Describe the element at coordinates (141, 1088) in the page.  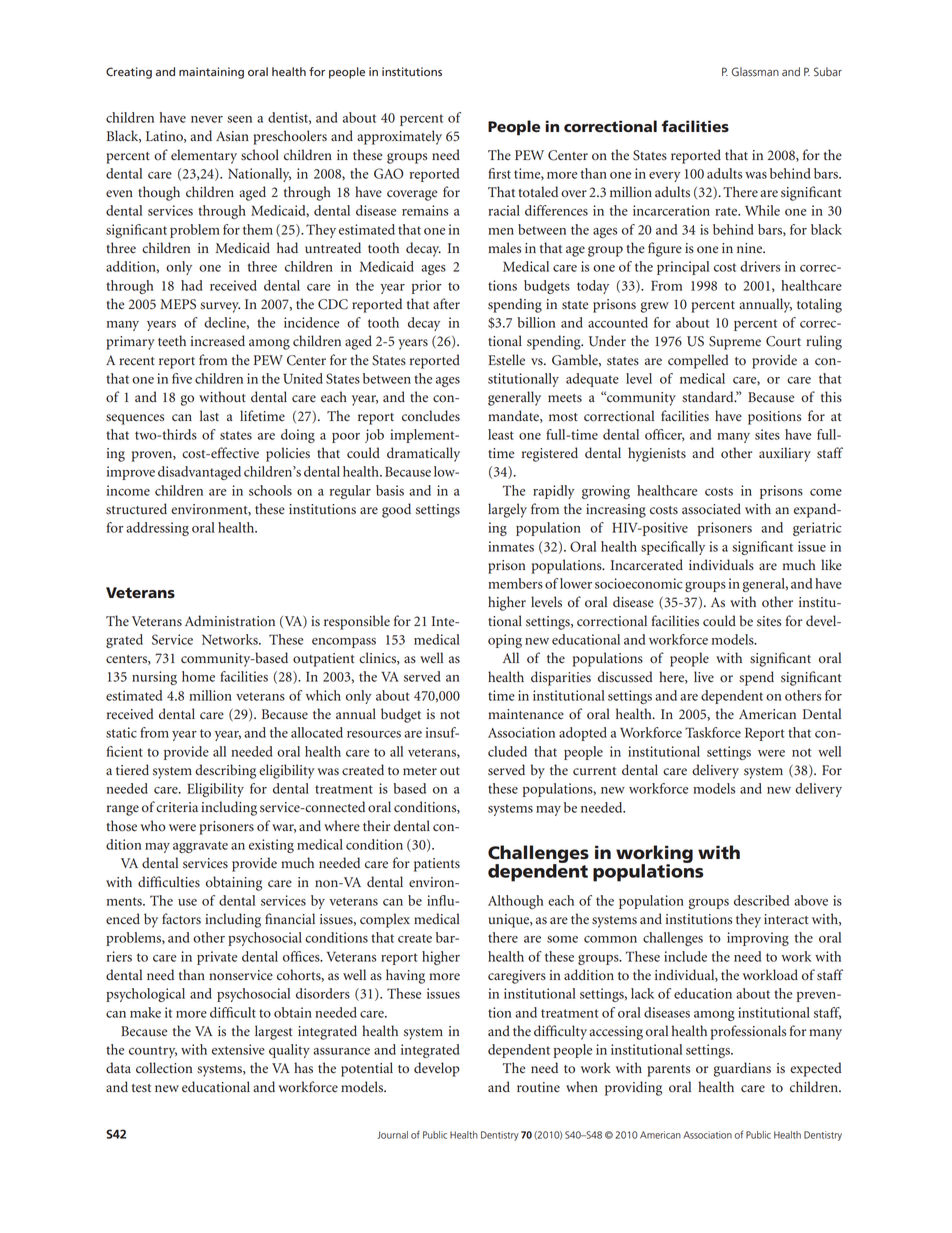
I see `test` at that location.
